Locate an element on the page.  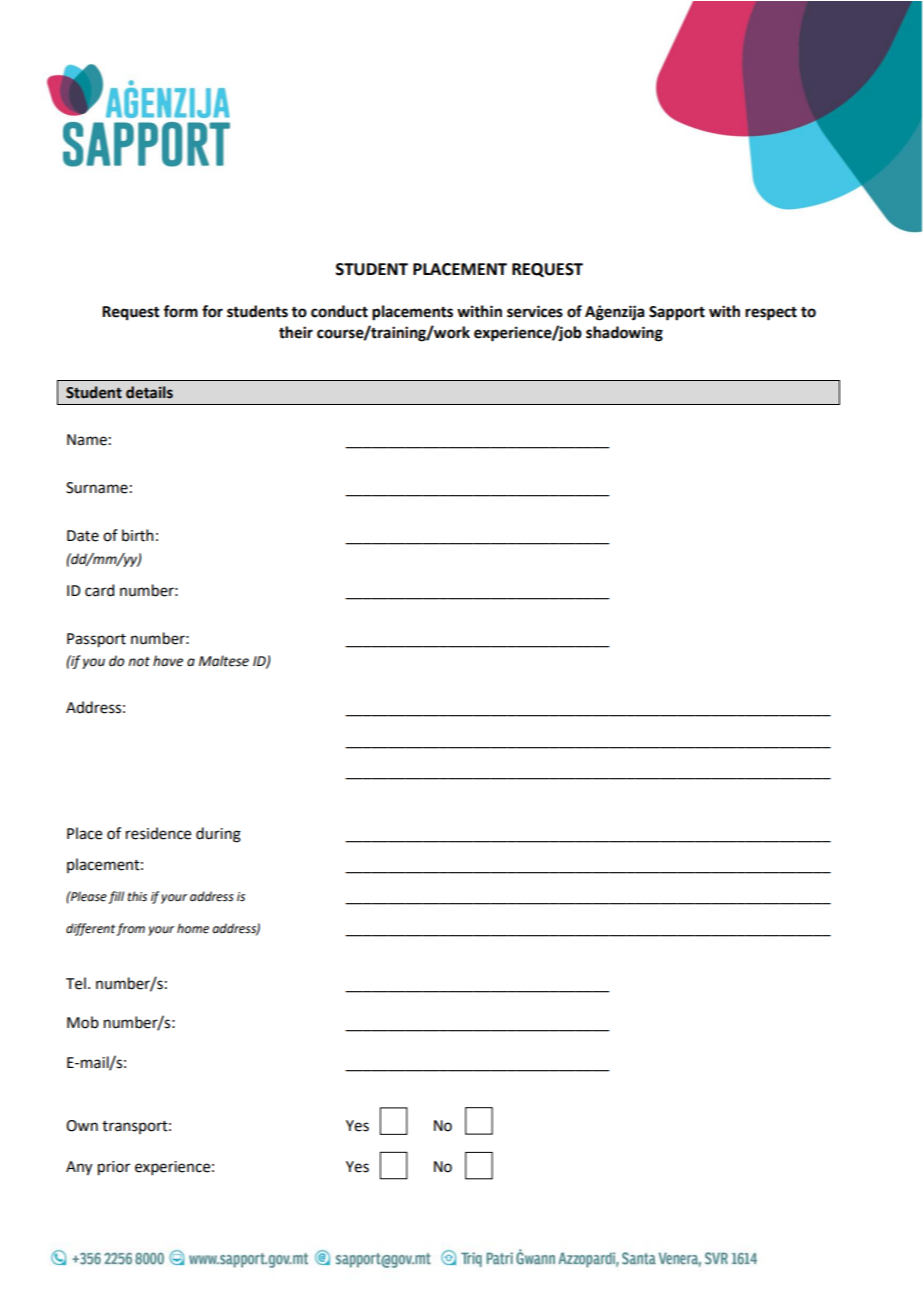
prior is located at coordinates (114, 1168).
